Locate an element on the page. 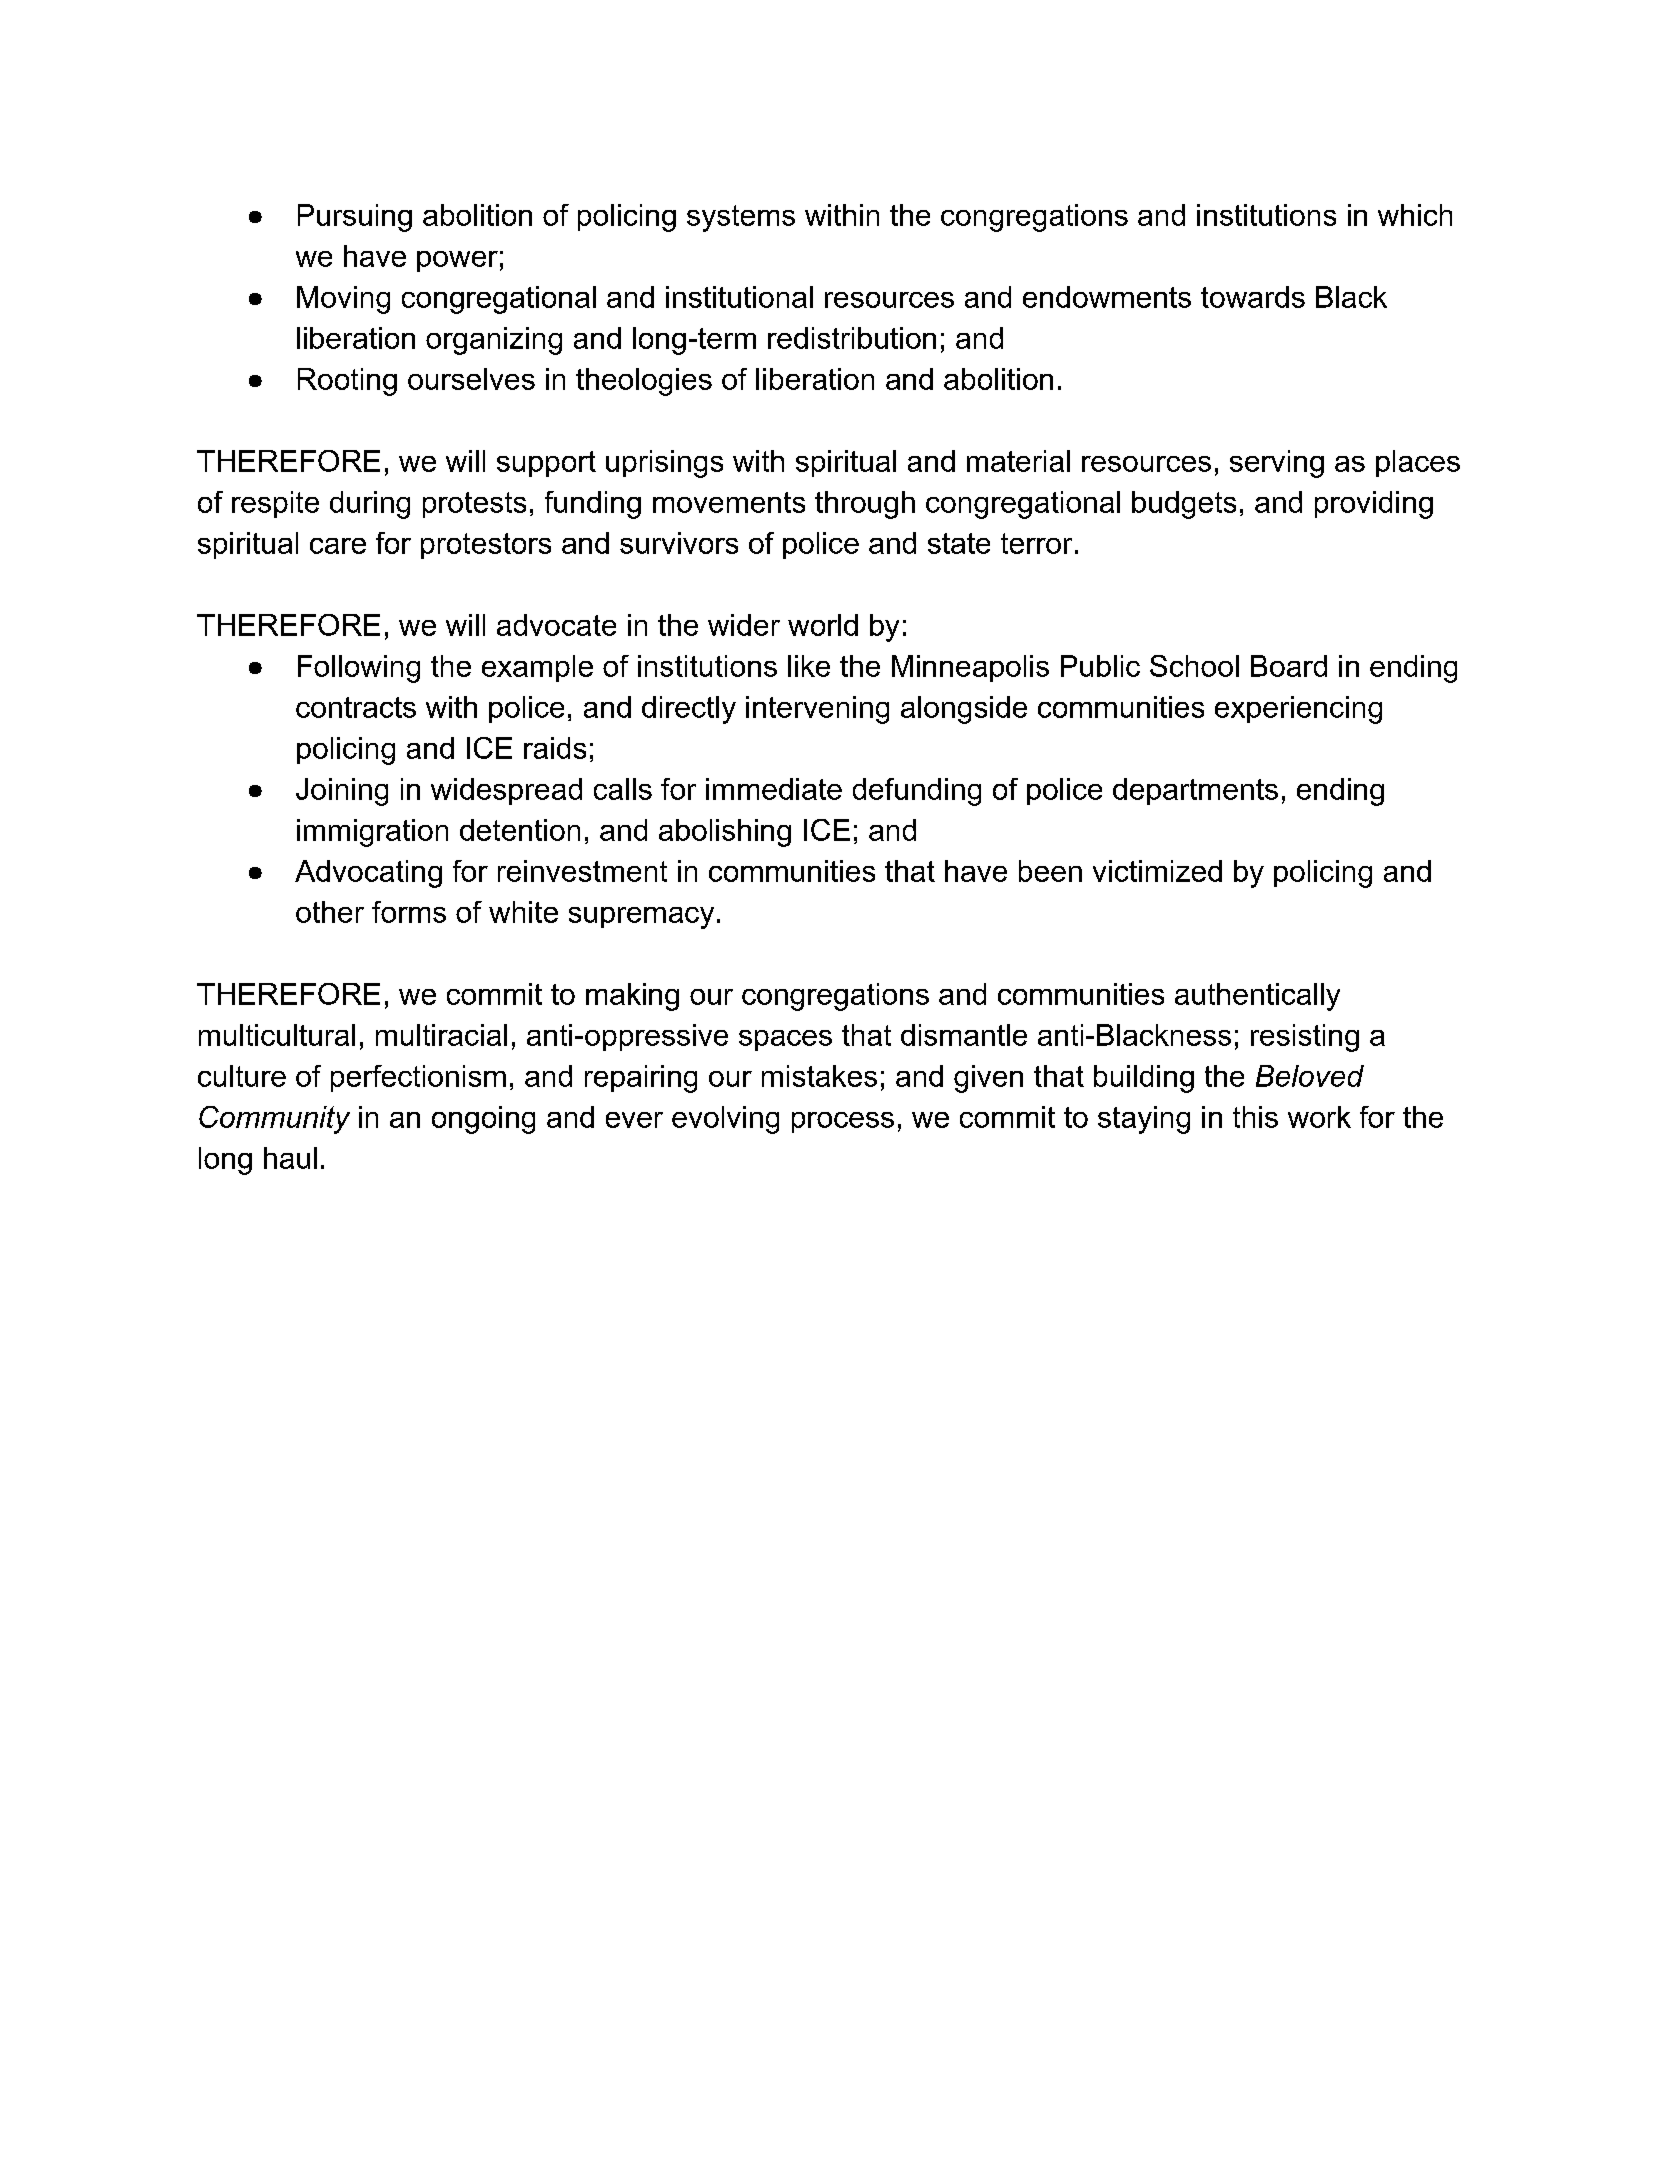  Following is located at coordinates (359, 669).
